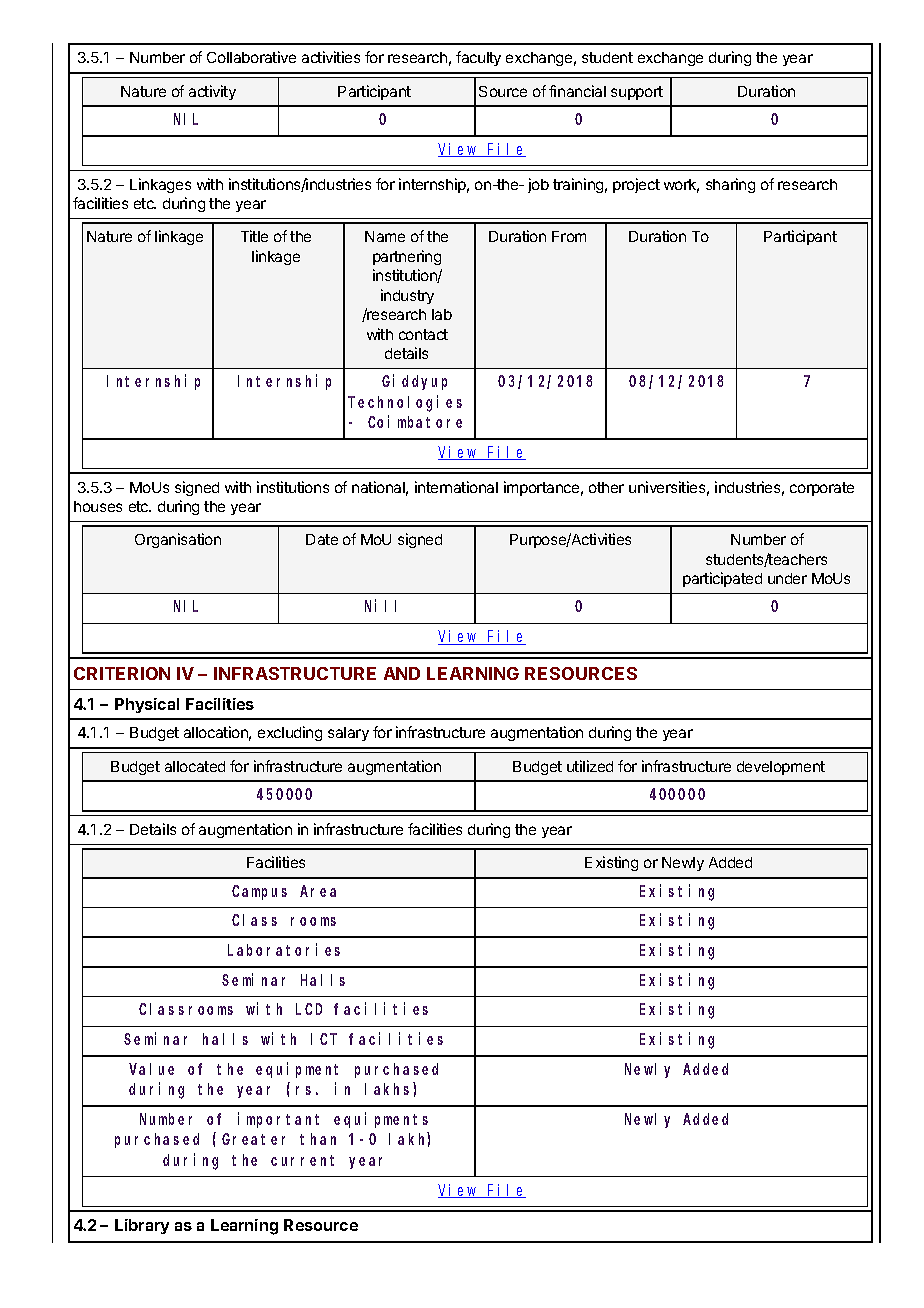  What do you see at coordinates (259, 892) in the screenshot?
I see `Campus` at bounding box center [259, 892].
